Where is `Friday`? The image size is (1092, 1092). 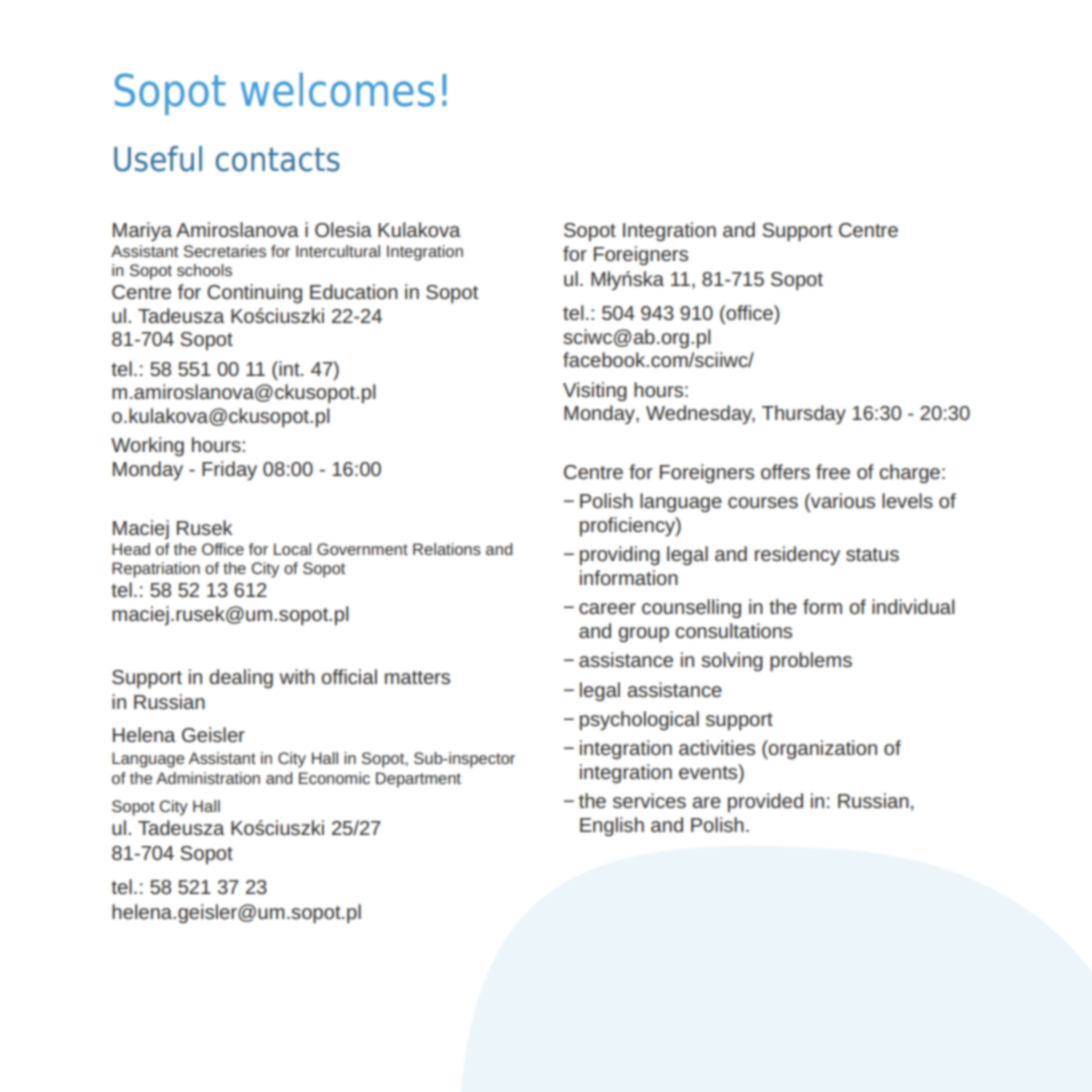
Friday is located at coordinates (229, 470).
